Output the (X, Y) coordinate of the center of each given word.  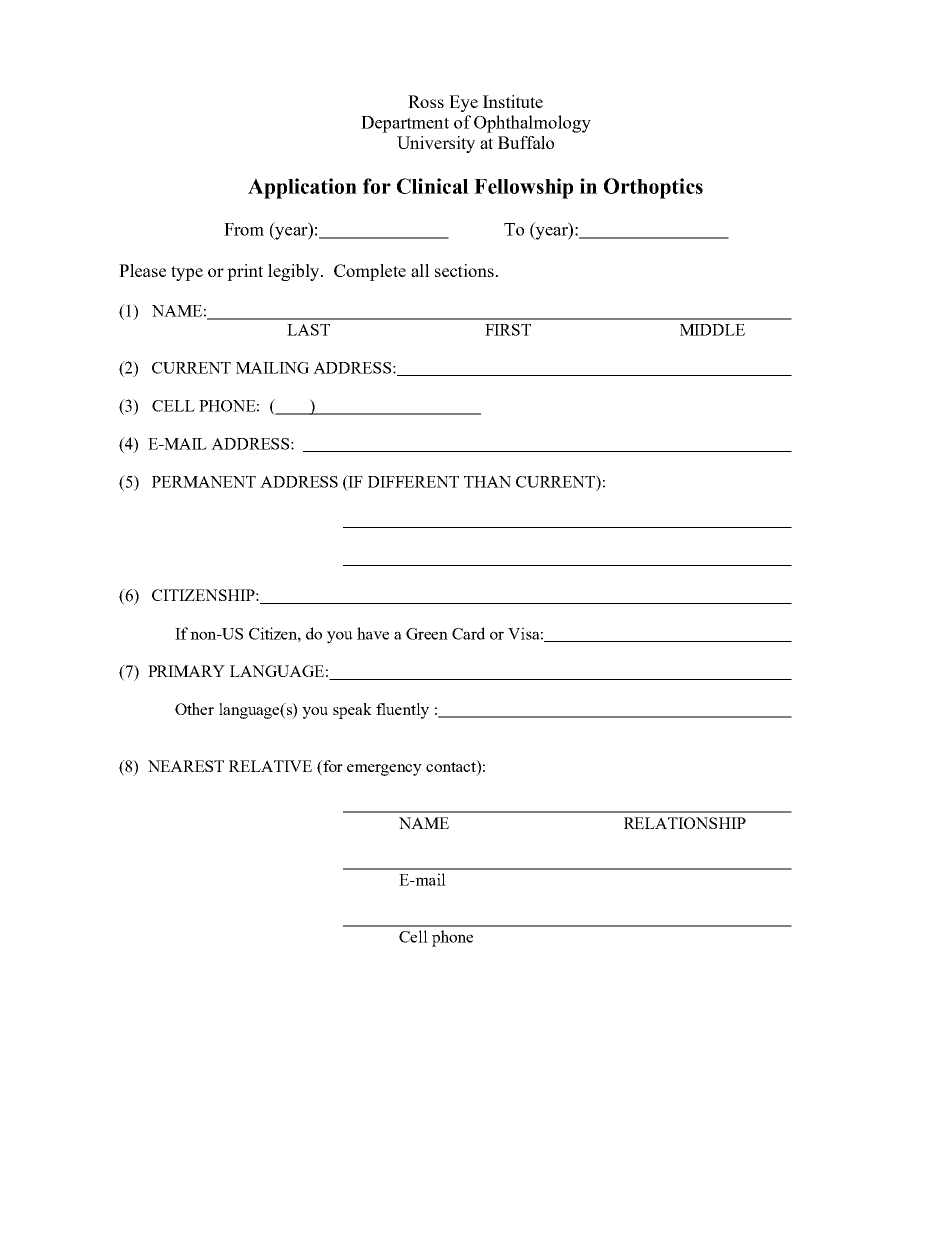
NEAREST (186, 766)
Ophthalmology (532, 124)
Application (302, 188)
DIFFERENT (413, 482)
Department (405, 124)
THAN (487, 482)
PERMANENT (204, 482)
